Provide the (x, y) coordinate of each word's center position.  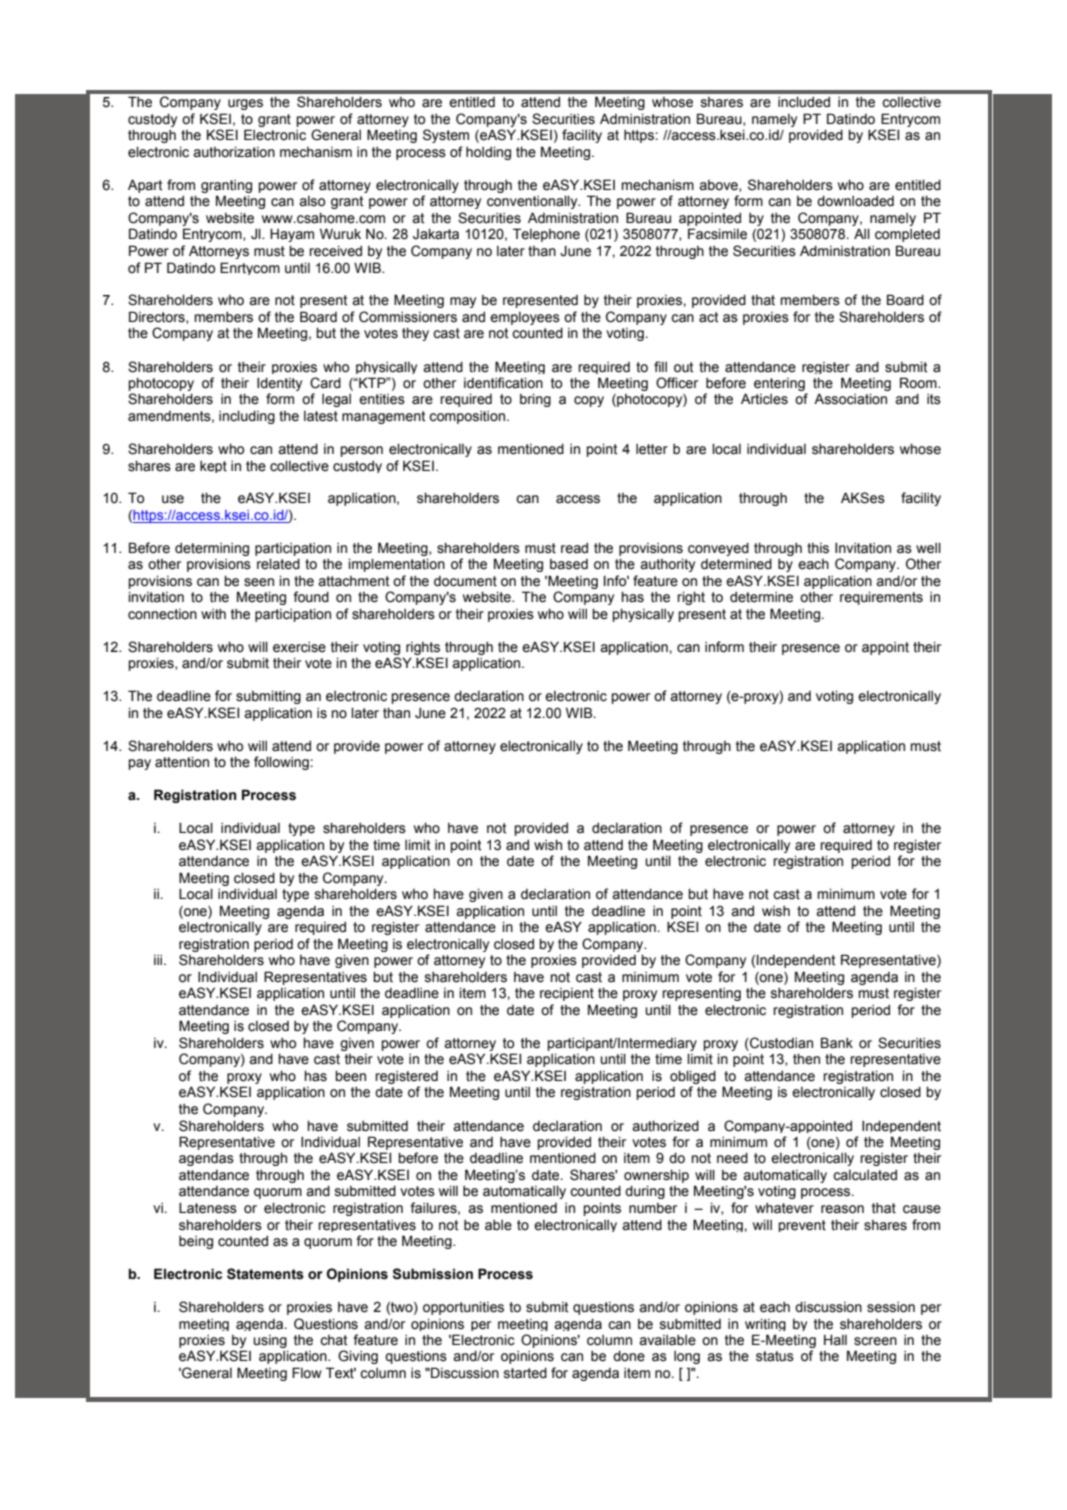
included (804, 102)
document (465, 581)
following (281, 763)
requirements (881, 598)
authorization (234, 152)
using (270, 1341)
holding (488, 153)
